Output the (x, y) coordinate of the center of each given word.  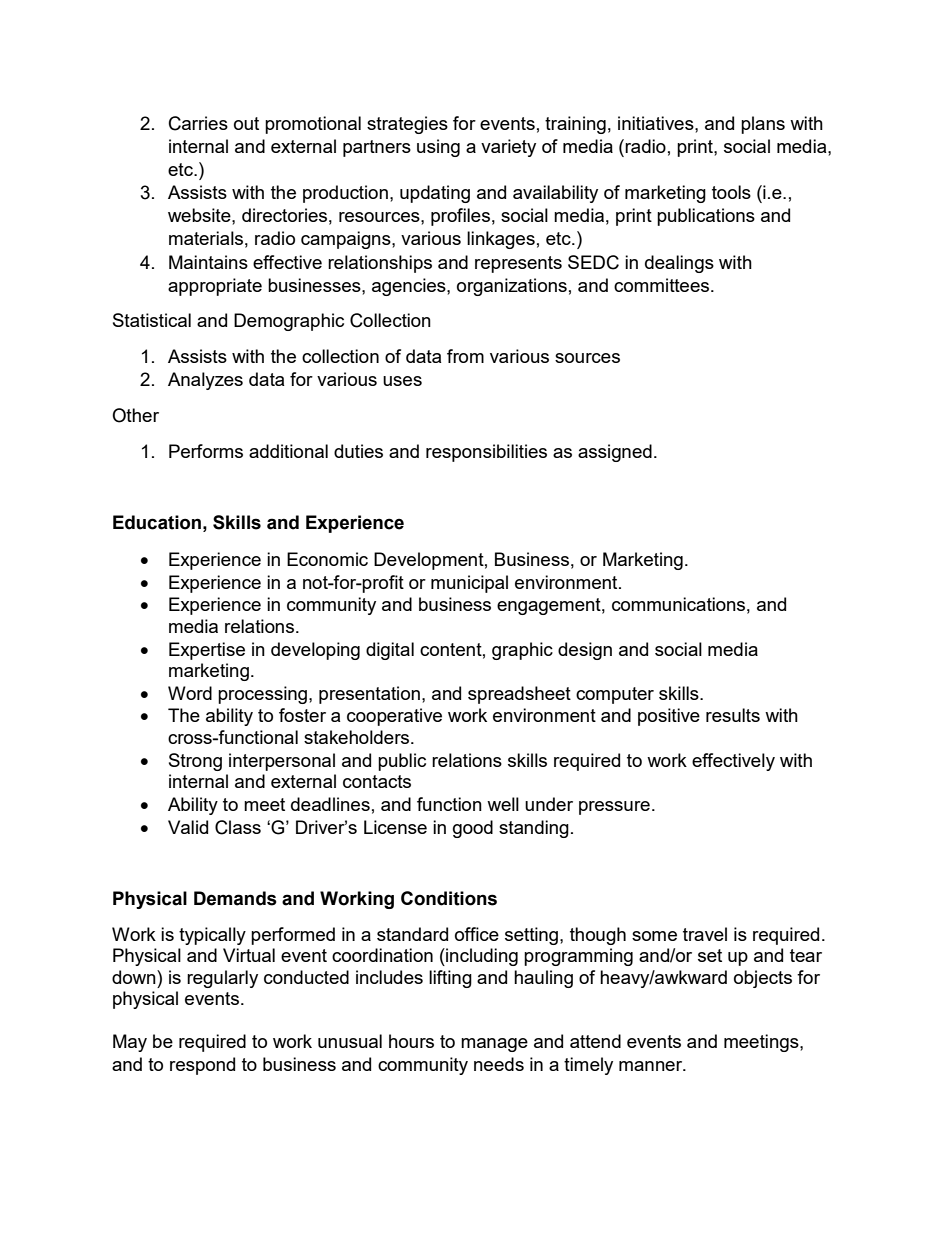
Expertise (207, 651)
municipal (469, 584)
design (585, 651)
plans (763, 125)
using (438, 148)
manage (494, 1045)
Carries (198, 123)
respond (202, 1066)
